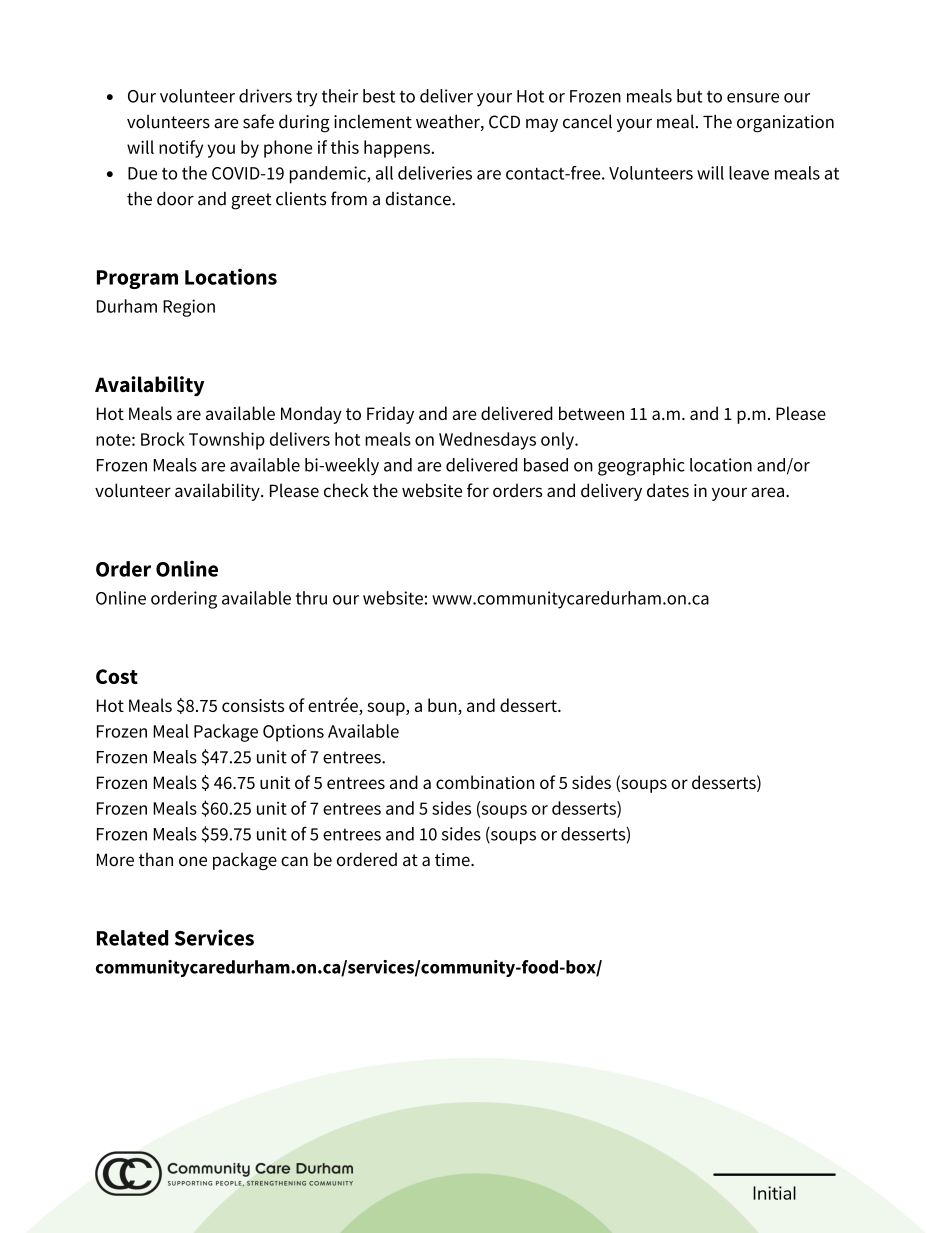 This screenshot has height=1233, width=952. What do you see at coordinates (668, 490) in the screenshot?
I see `dates` at bounding box center [668, 490].
